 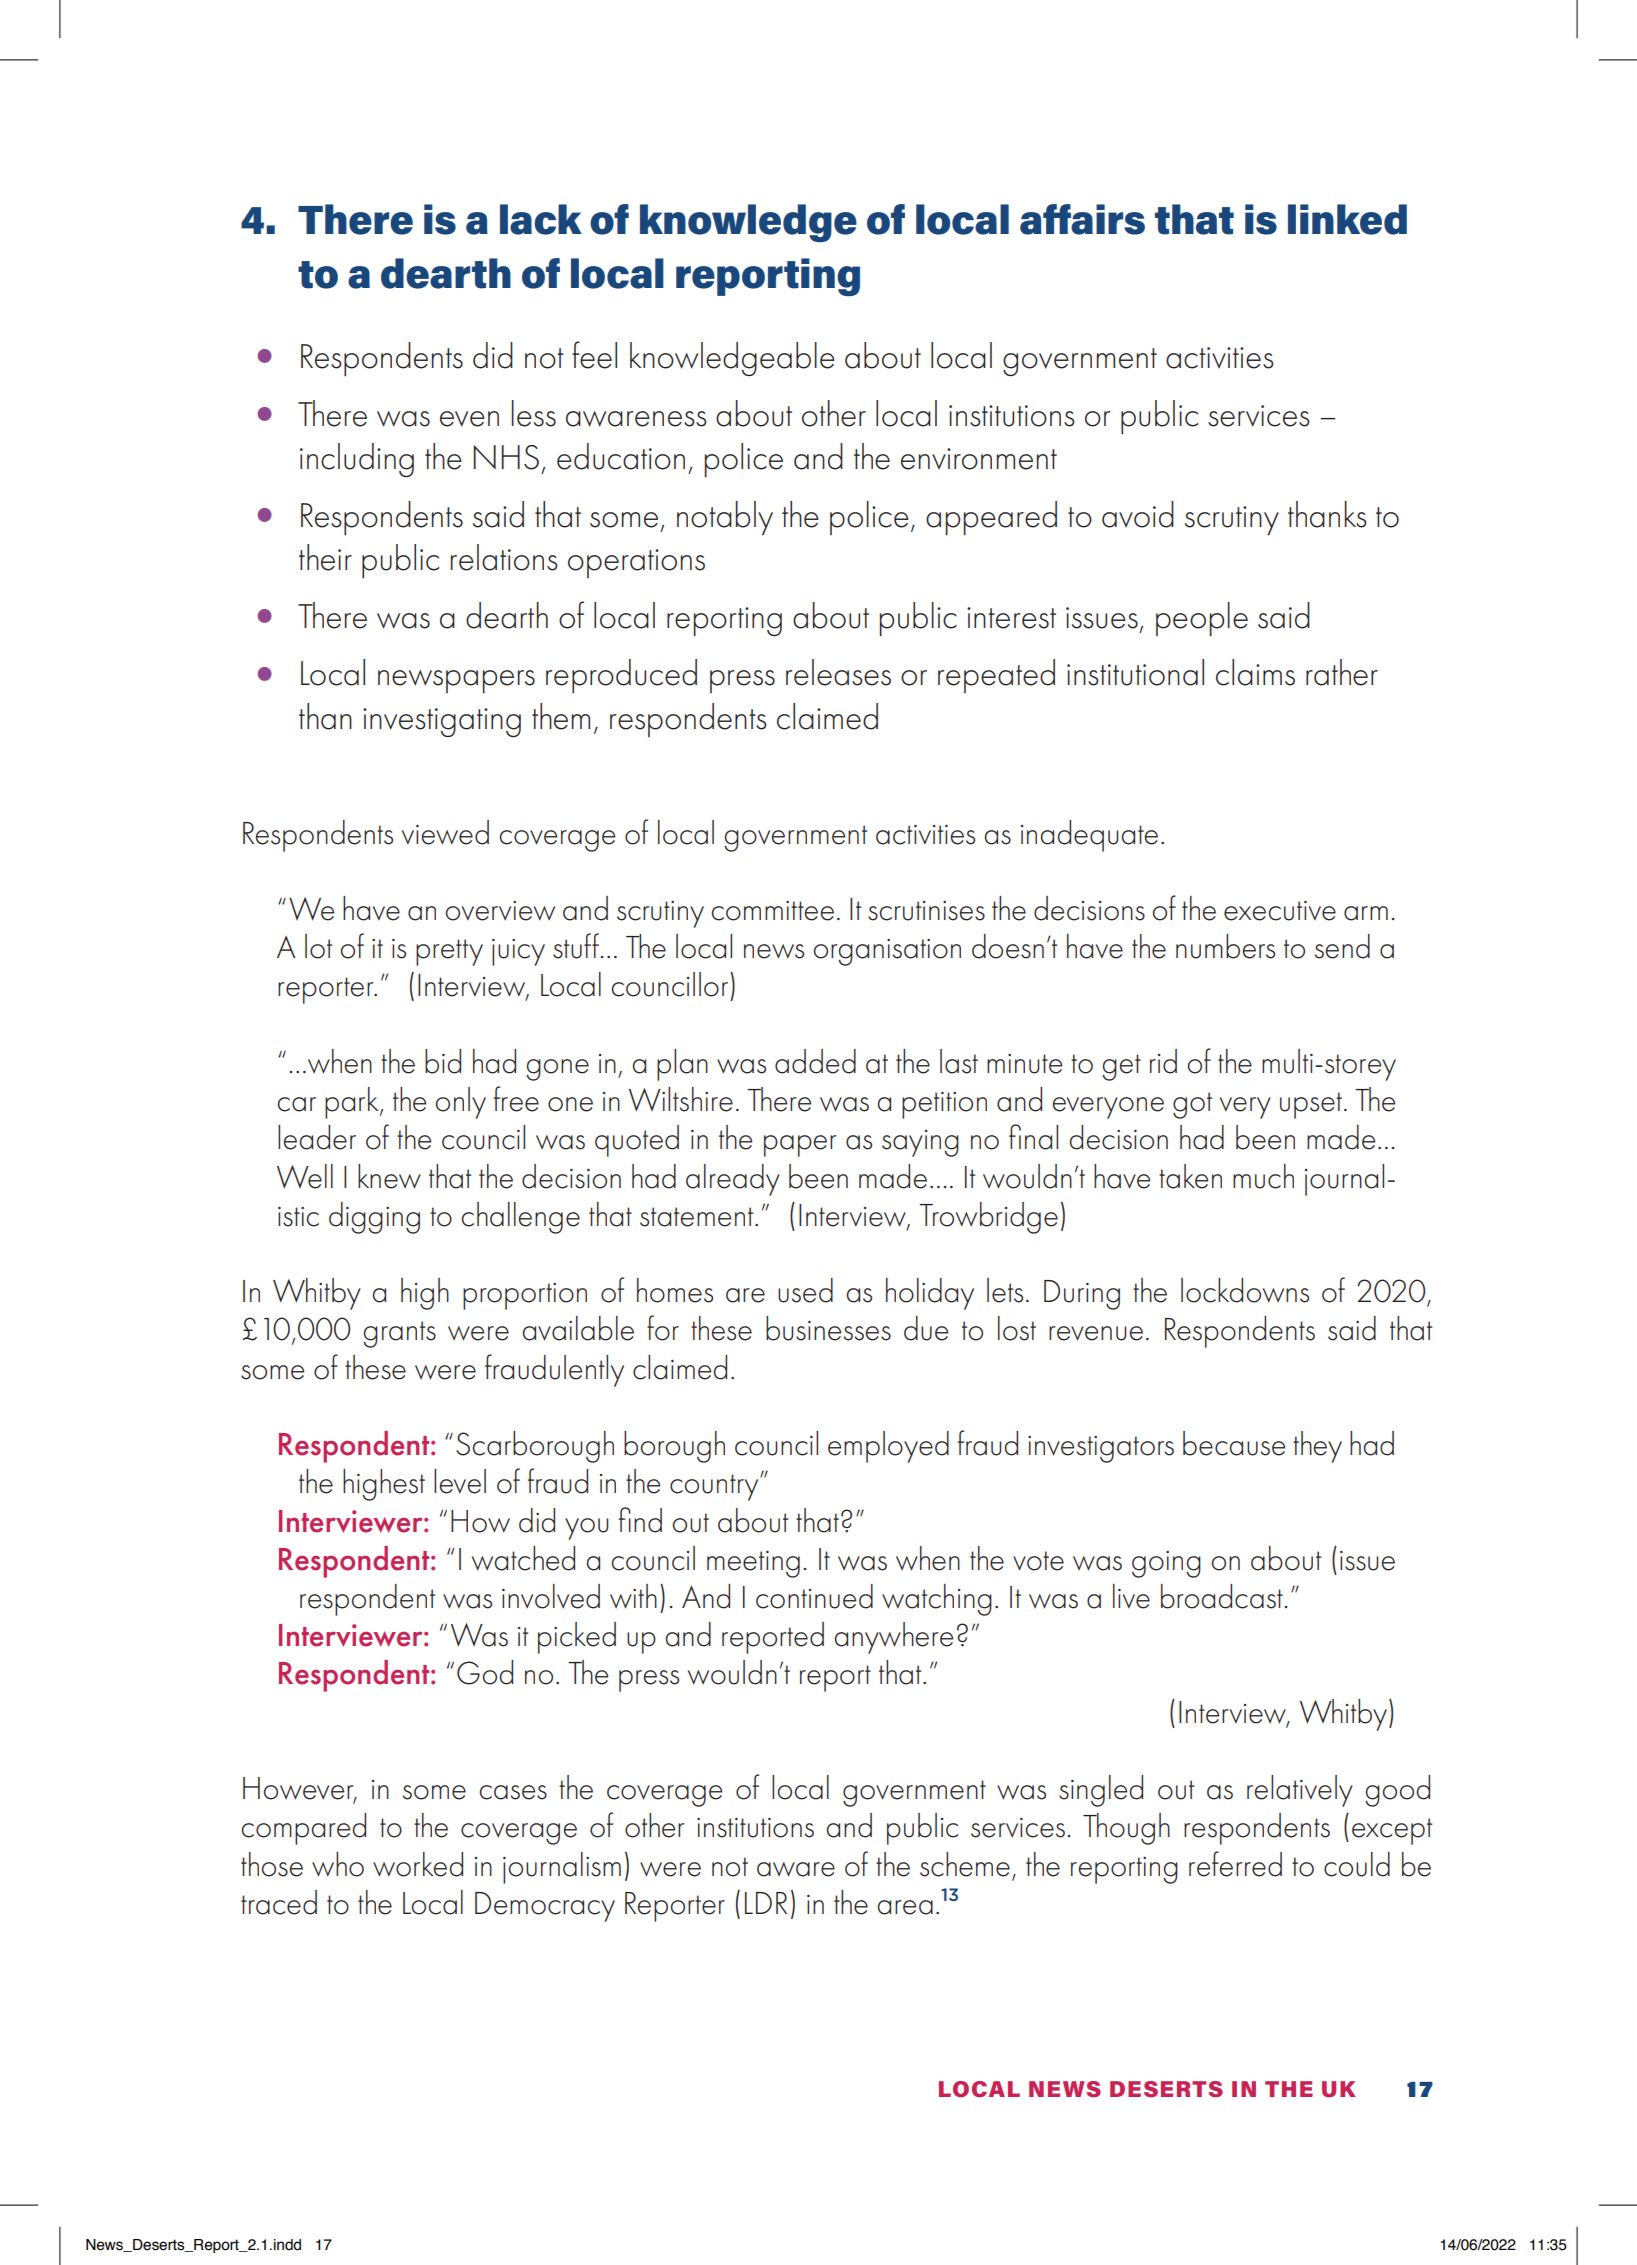 I want to click on linked, so click(x=1347, y=219).
